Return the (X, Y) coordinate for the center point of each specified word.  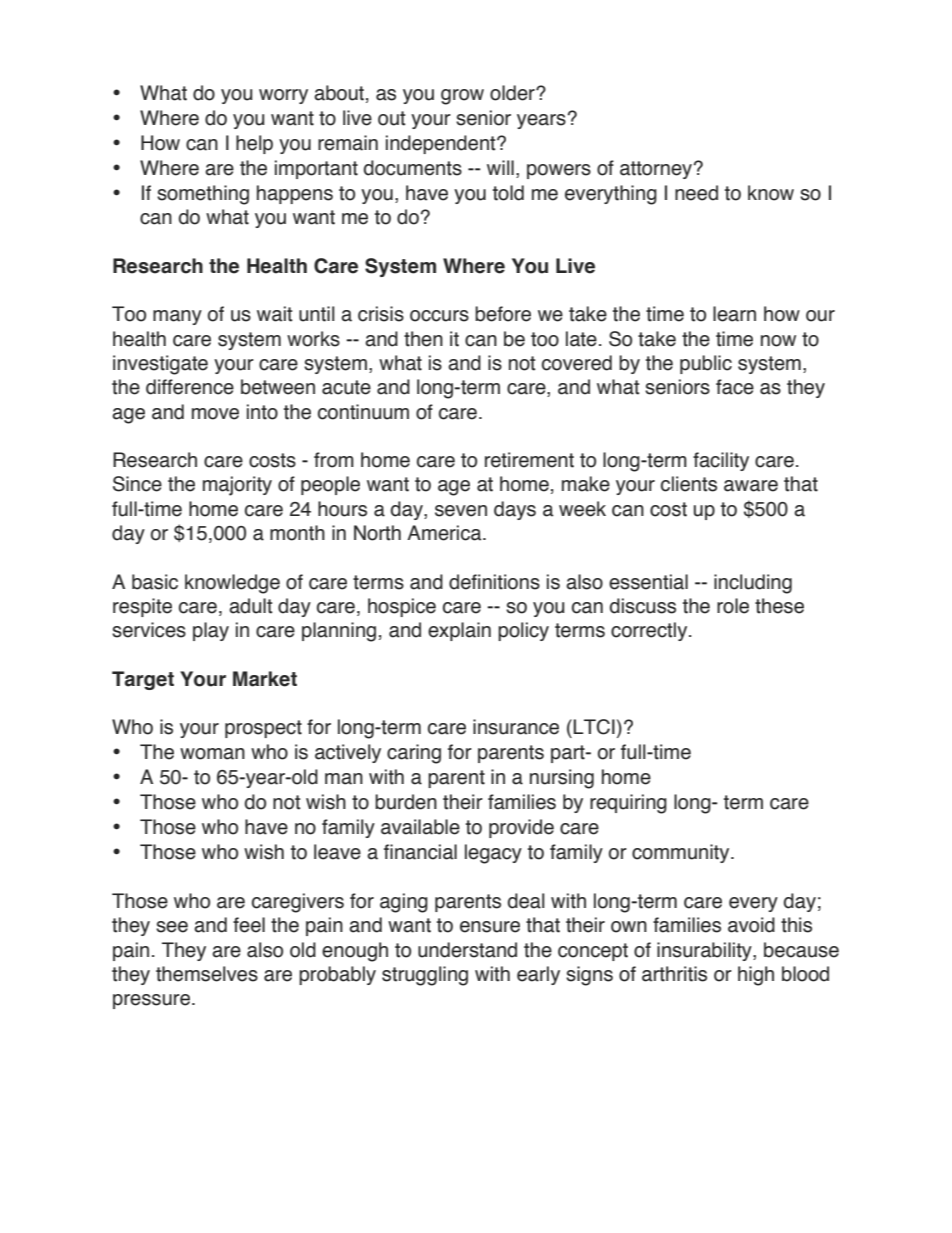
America (445, 533)
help (254, 144)
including (753, 584)
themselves (207, 974)
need (696, 193)
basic (155, 582)
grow (462, 97)
